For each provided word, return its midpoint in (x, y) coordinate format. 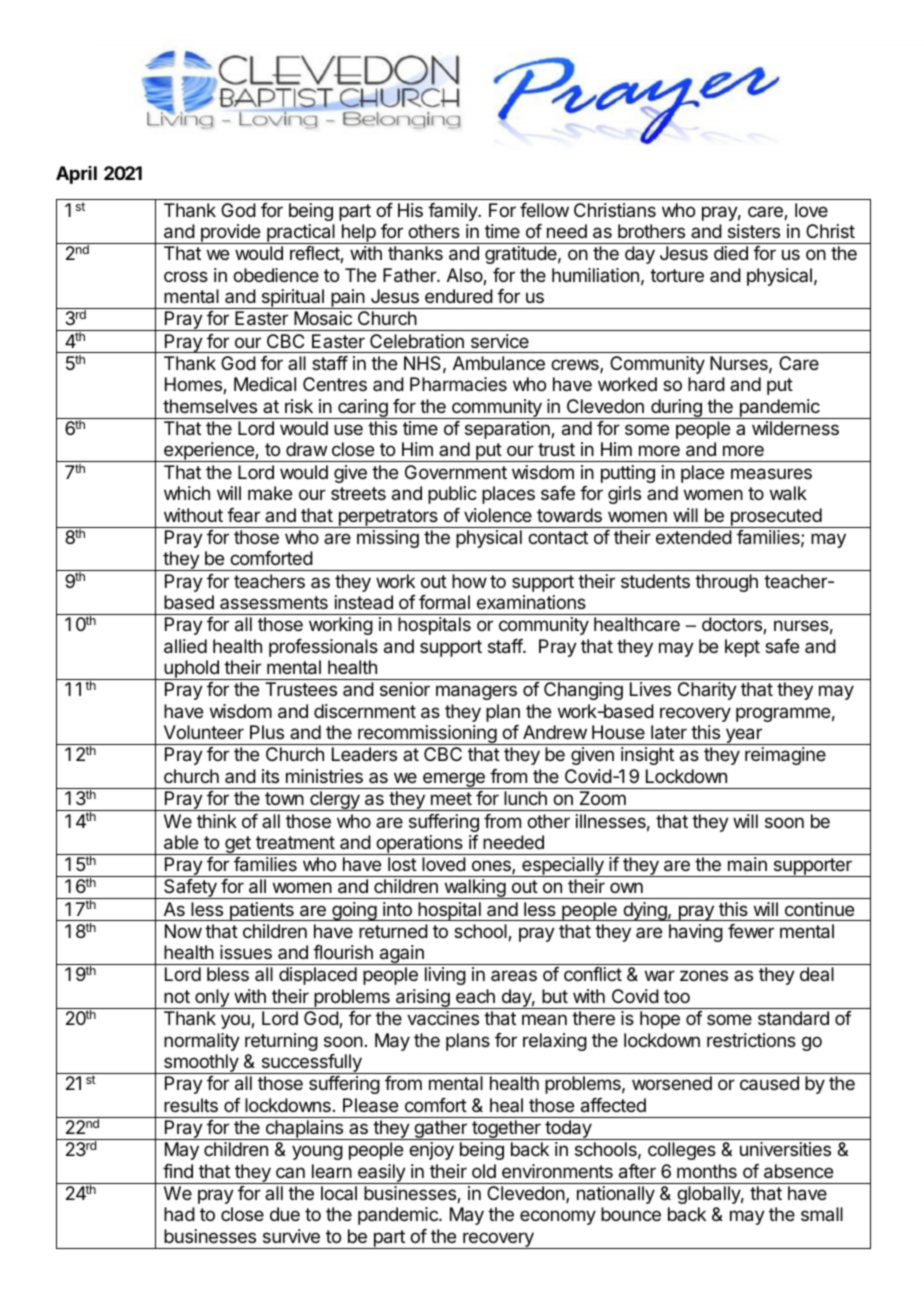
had (179, 1214)
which (187, 493)
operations (419, 845)
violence (498, 515)
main (747, 864)
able (181, 842)
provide (230, 234)
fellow (544, 210)
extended (694, 537)
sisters (754, 231)
